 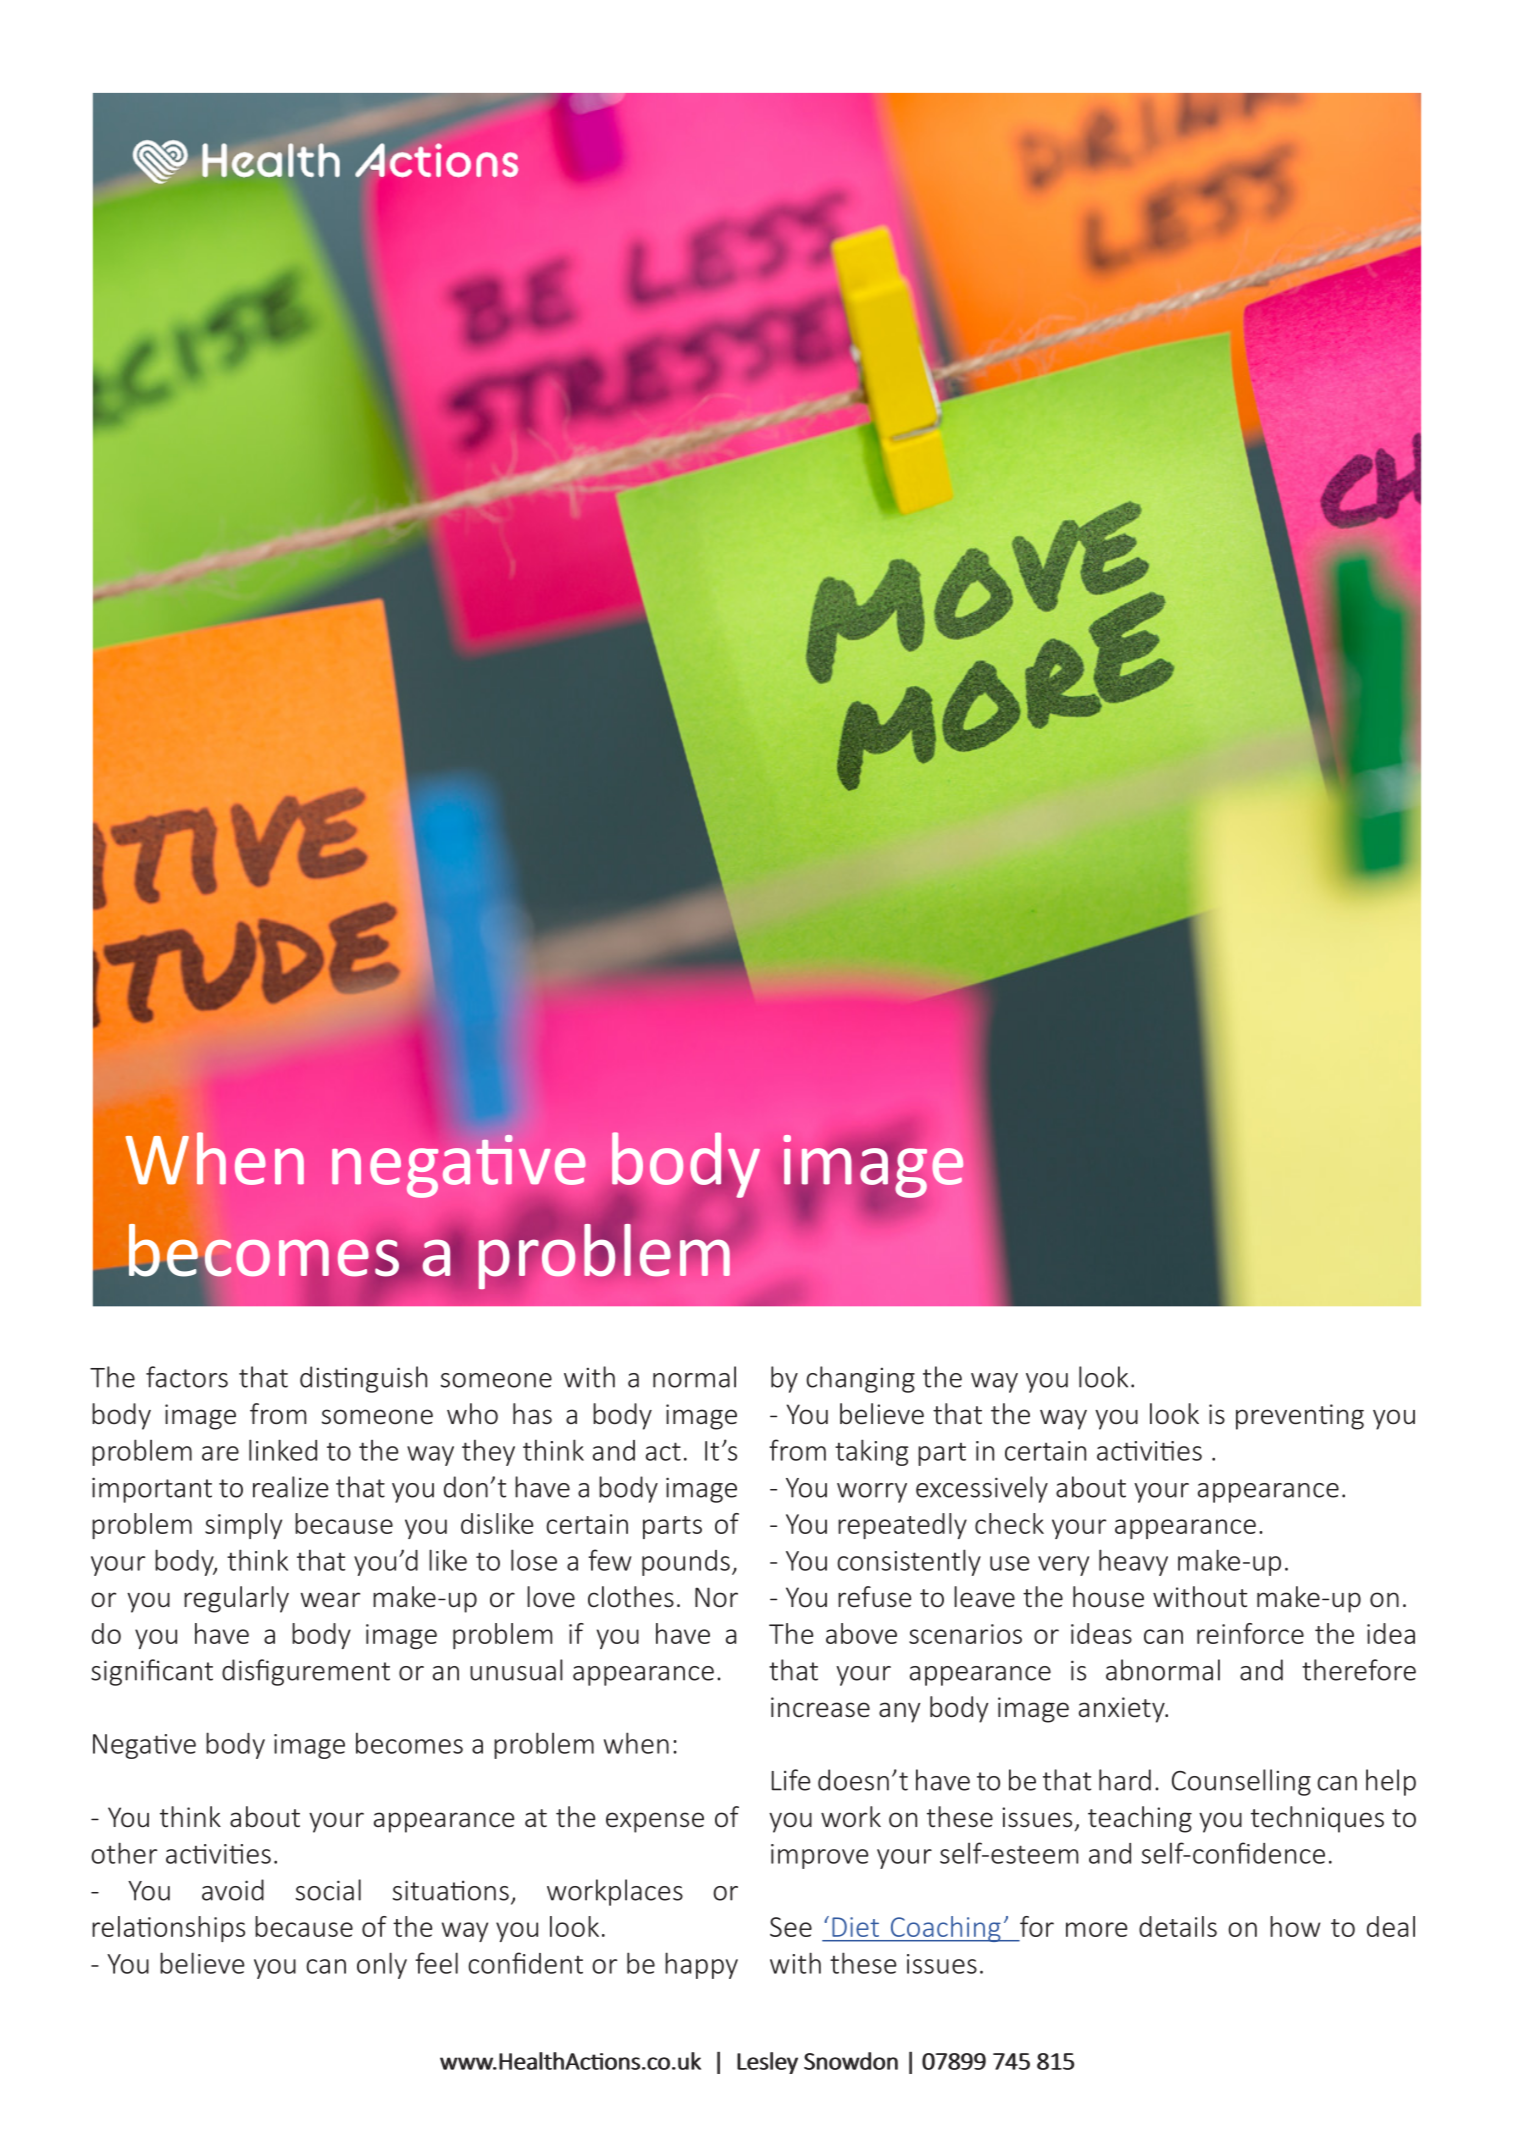 I want to click on only, so click(x=382, y=1965).
